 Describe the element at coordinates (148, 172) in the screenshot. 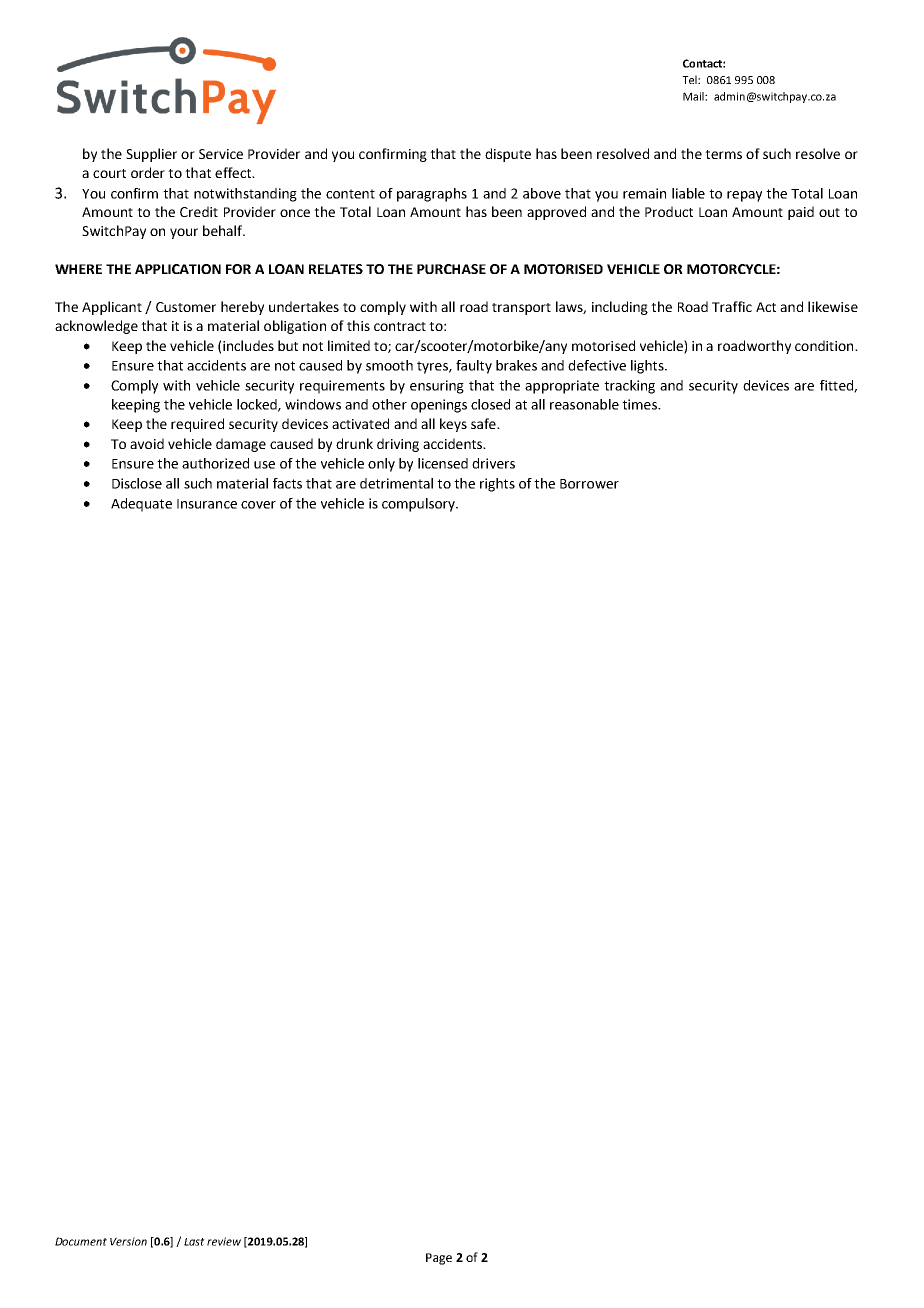

I see `order` at that location.
